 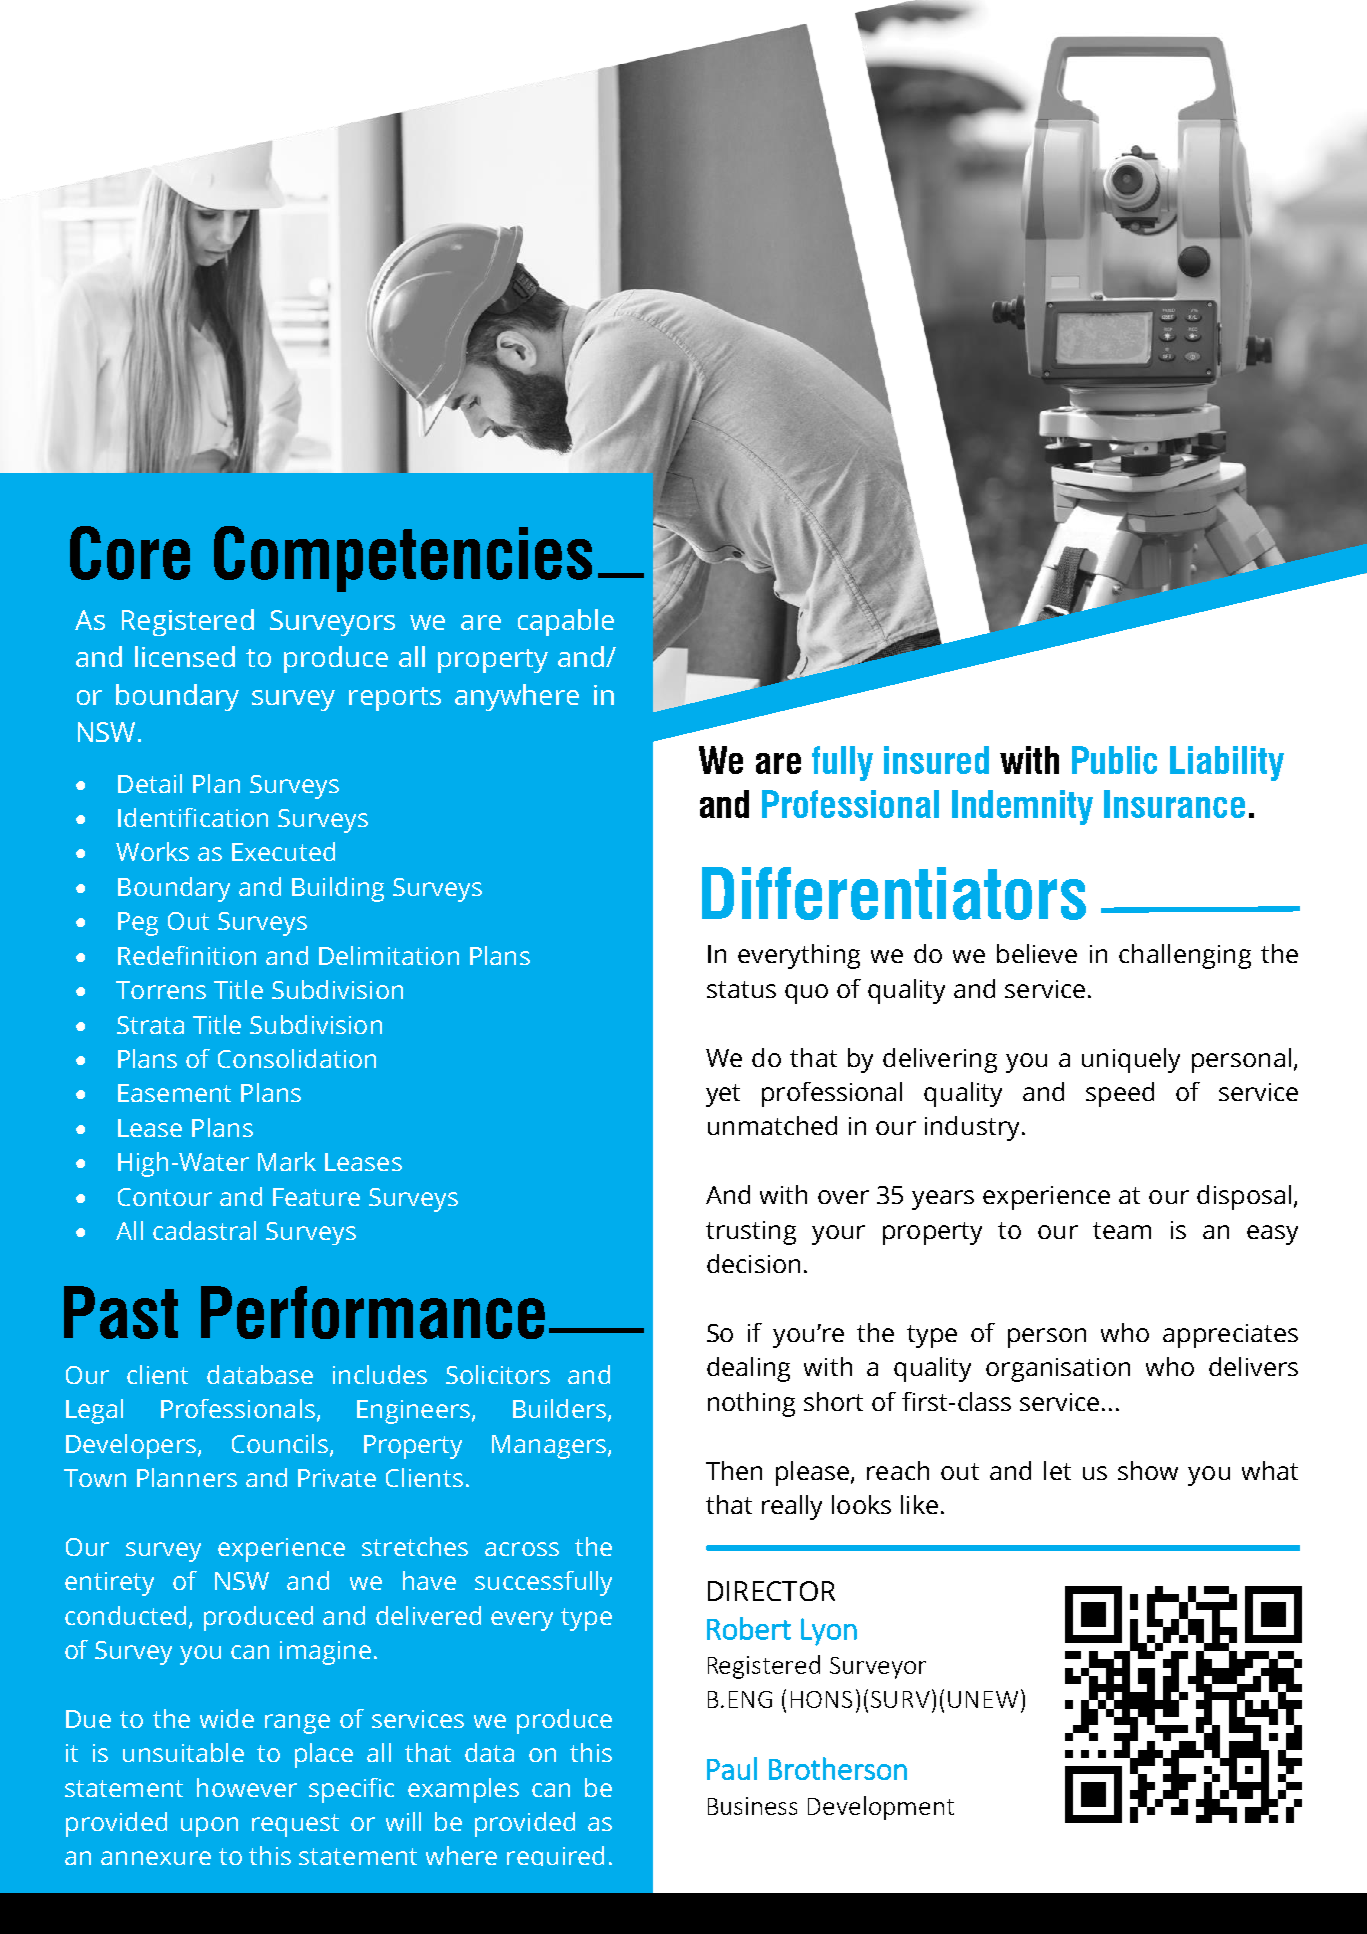 I want to click on capable, so click(x=566, y=622).
